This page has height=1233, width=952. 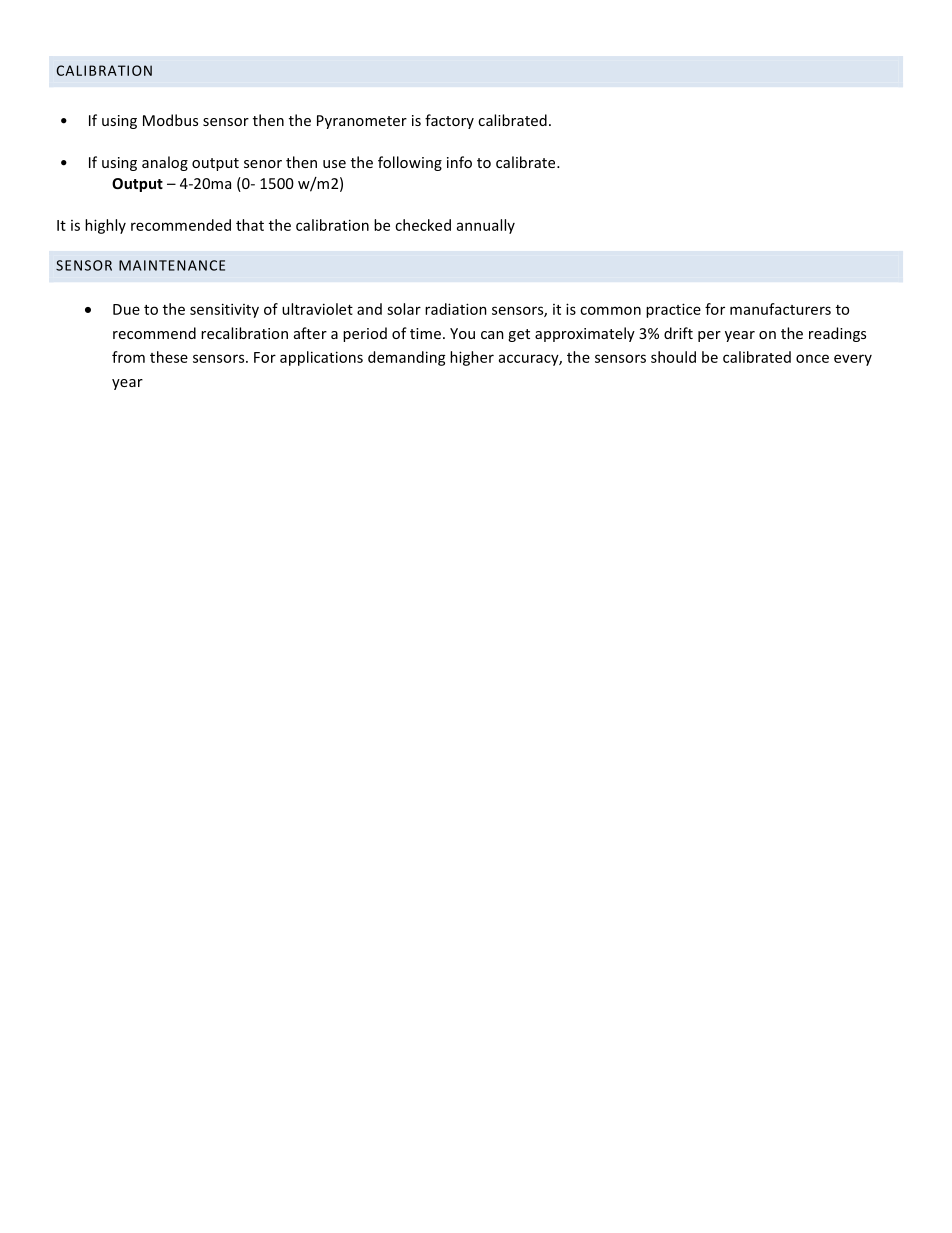 I want to click on manufacturers, so click(x=780, y=309).
